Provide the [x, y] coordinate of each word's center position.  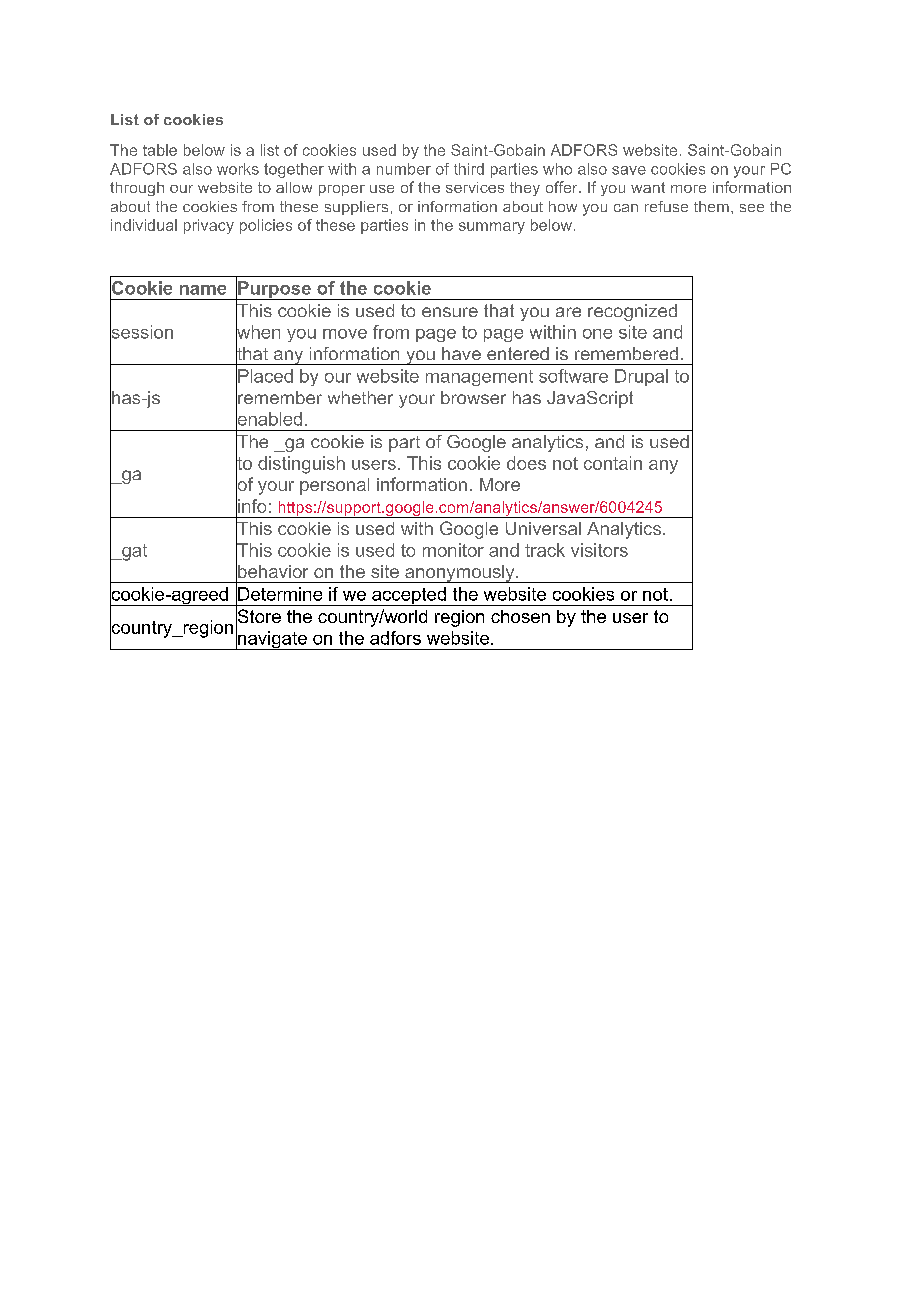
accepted [409, 596]
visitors [599, 550]
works [238, 169]
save [629, 170]
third [469, 169]
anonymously [460, 574]
